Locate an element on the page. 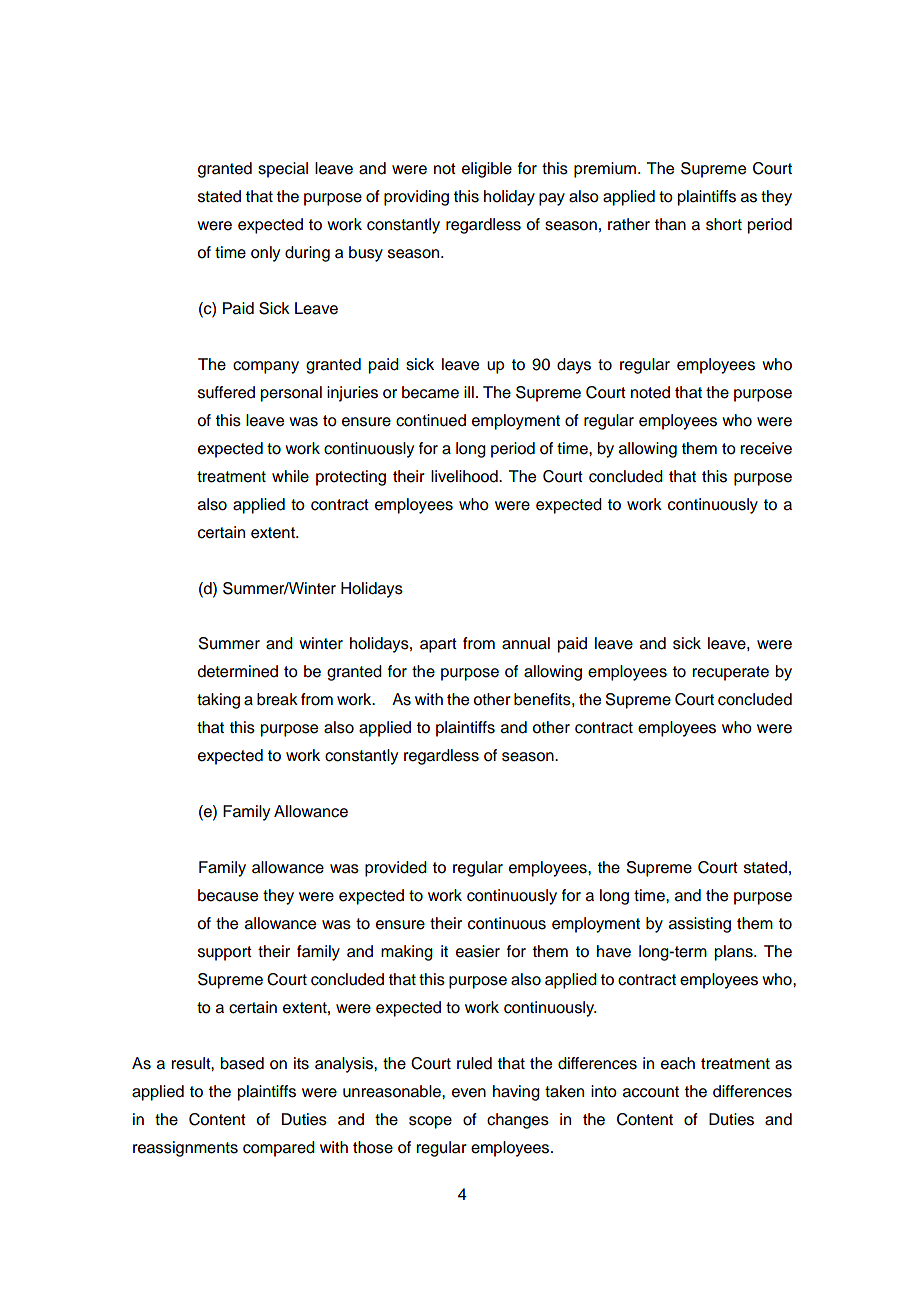  break is located at coordinates (277, 699).
